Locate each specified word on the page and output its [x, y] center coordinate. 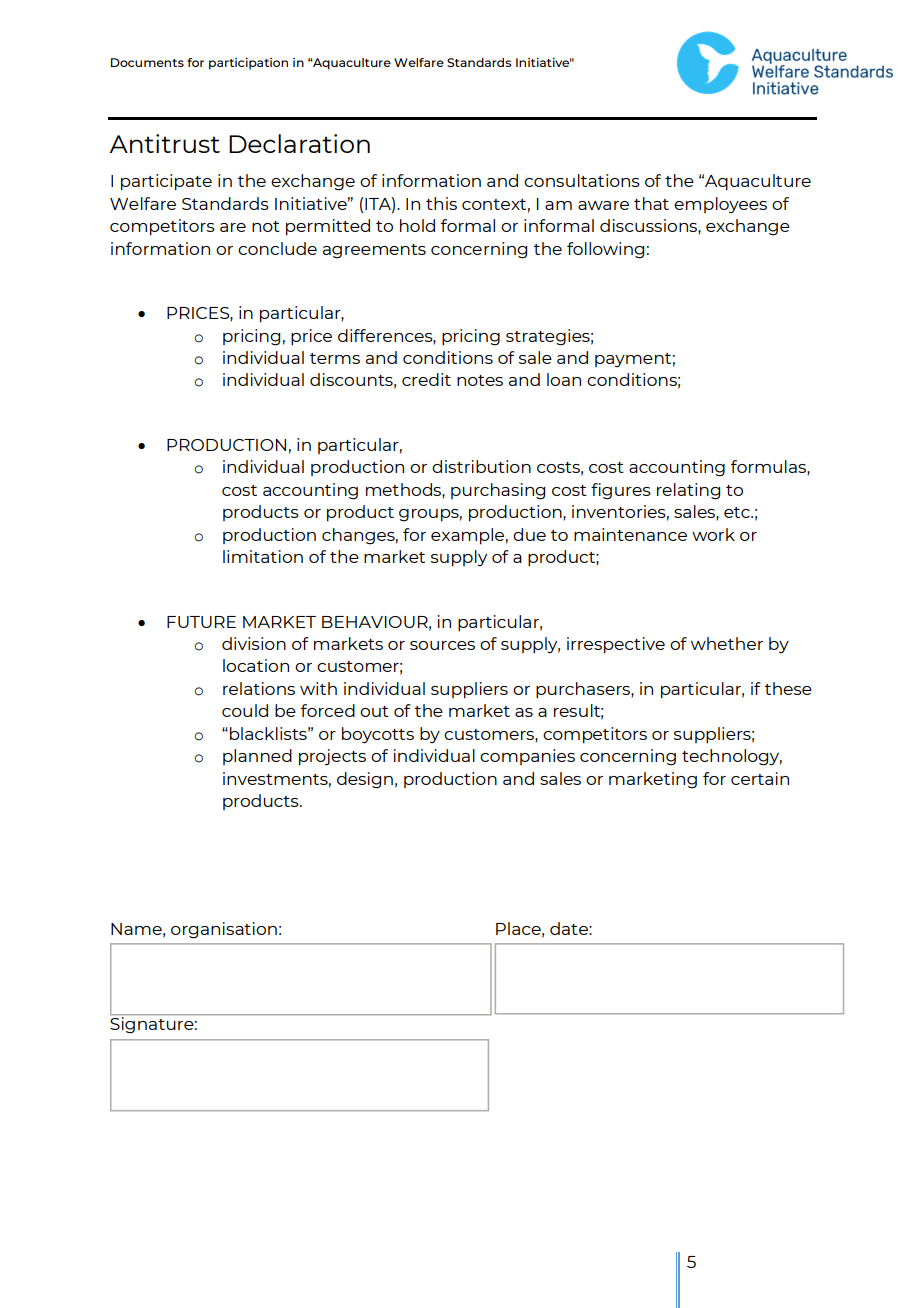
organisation [224, 930]
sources [442, 645]
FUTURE [201, 622]
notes [480, 380]
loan [564, 379]
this [441, 203]
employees [720, 205]
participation [248, 64]
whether [727, 643]
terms [335, 358]
